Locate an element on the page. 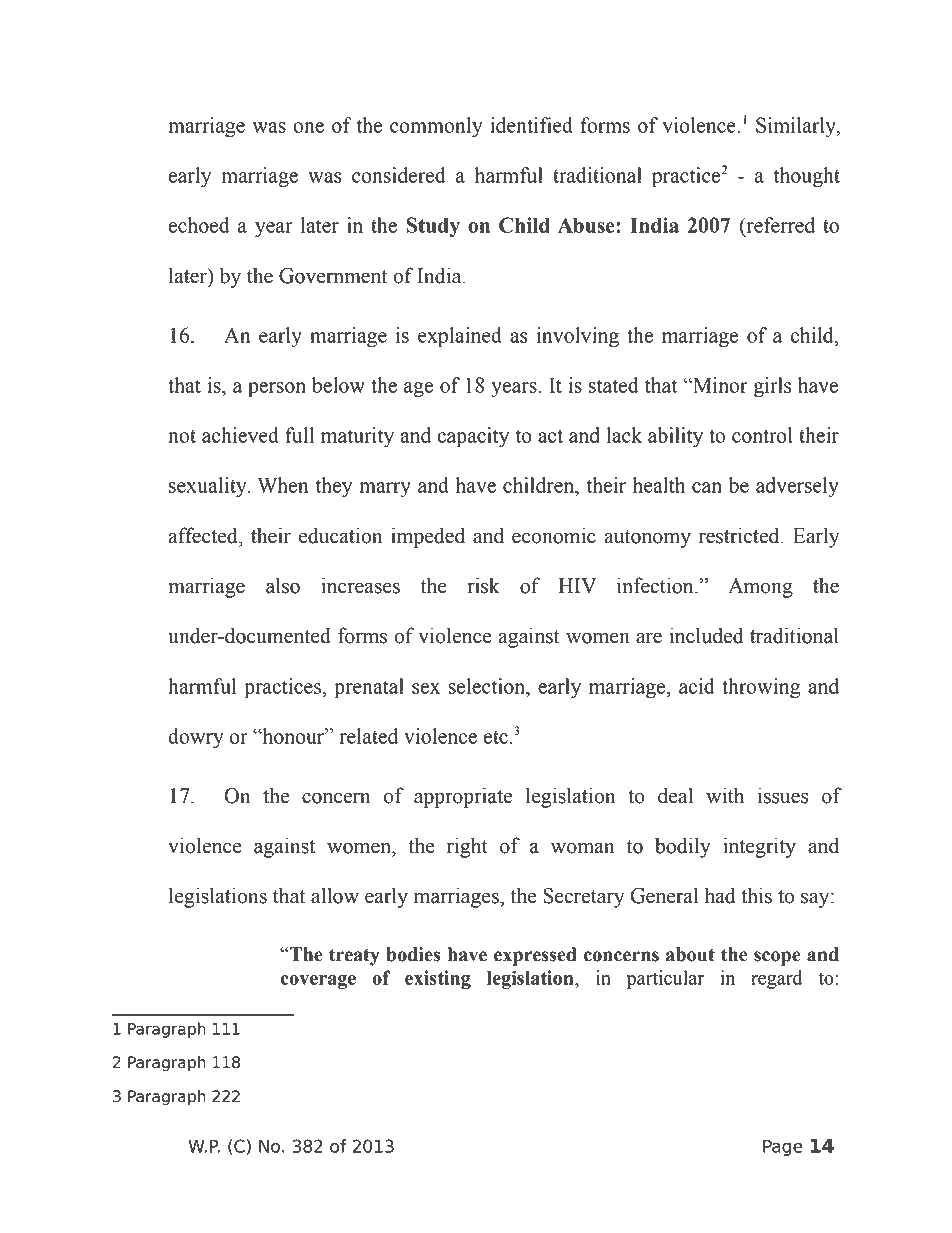 This page has height=1233, width=952. identified is located at coordinates (531, 125).
